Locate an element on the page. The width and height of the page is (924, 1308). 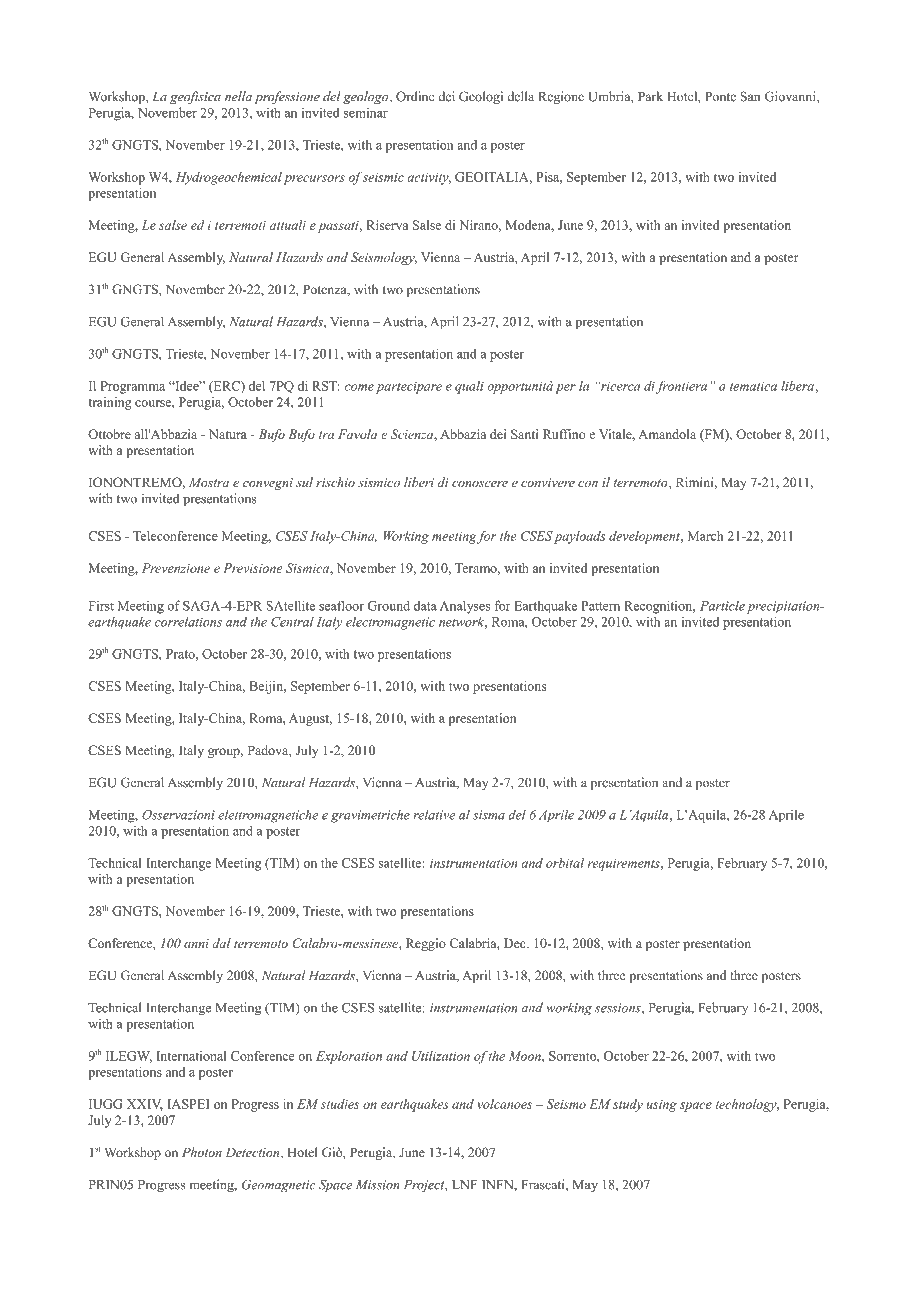
orbital is located at coordinates (565, 863).
